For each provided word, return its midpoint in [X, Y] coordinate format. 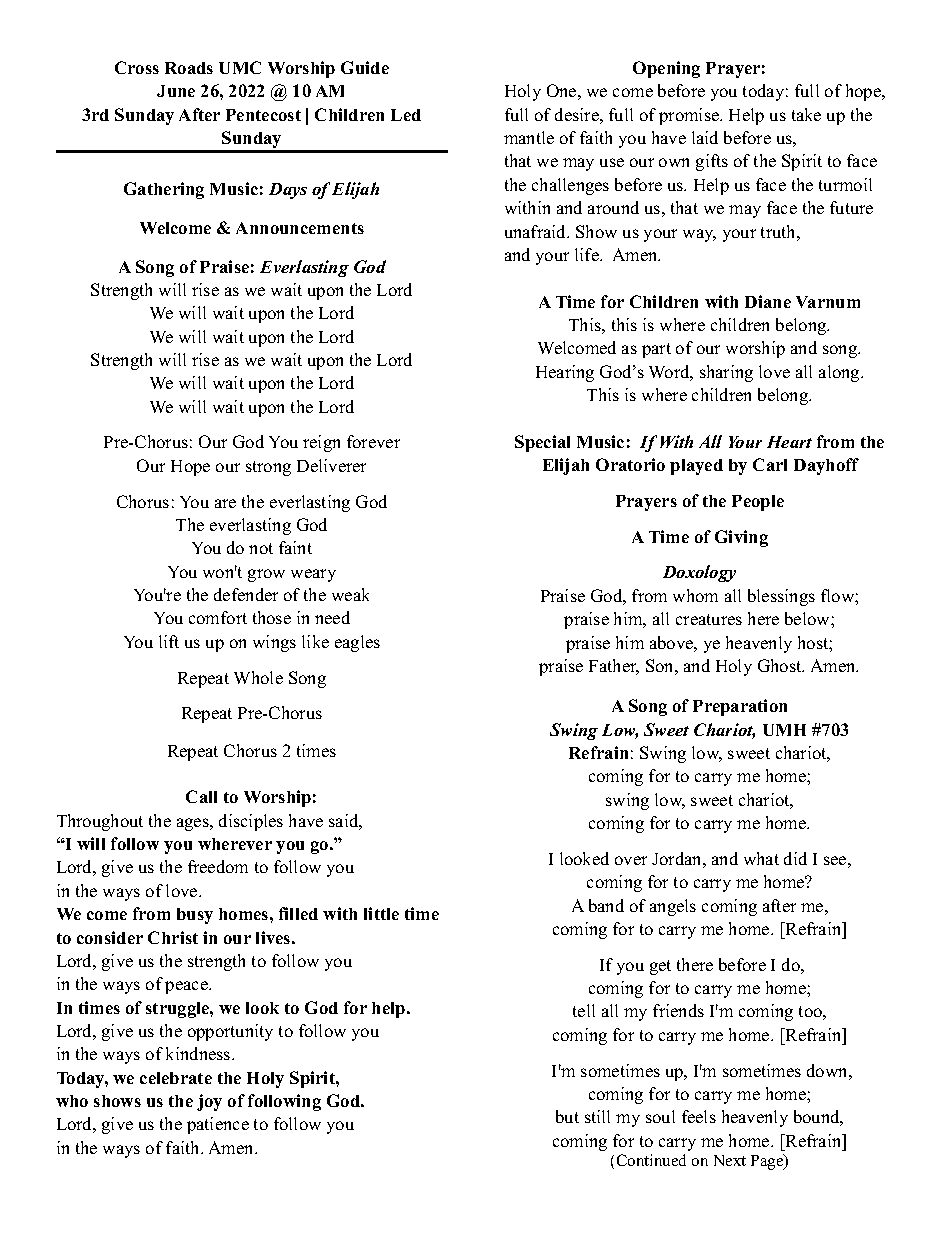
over [631, 860]
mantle [529, 137]
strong [268, 468]
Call [201, 796]
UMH [784, 730]
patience [218, 1125]
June [176, 91]
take [806, 114]
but [567, 1116]
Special [542, 443]
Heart [789, 442]
